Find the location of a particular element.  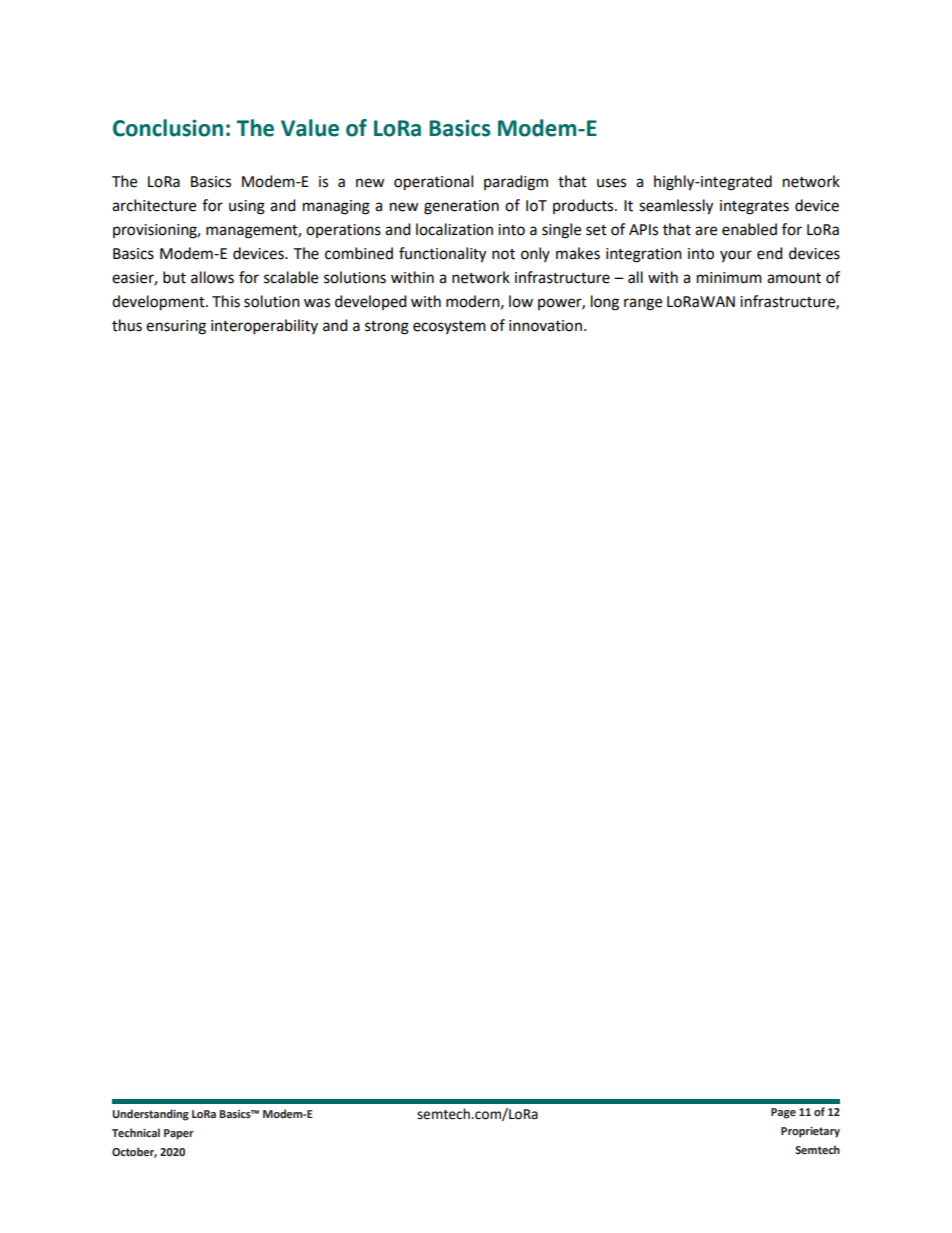

Conclusion is located at coordinates (168, 128).
